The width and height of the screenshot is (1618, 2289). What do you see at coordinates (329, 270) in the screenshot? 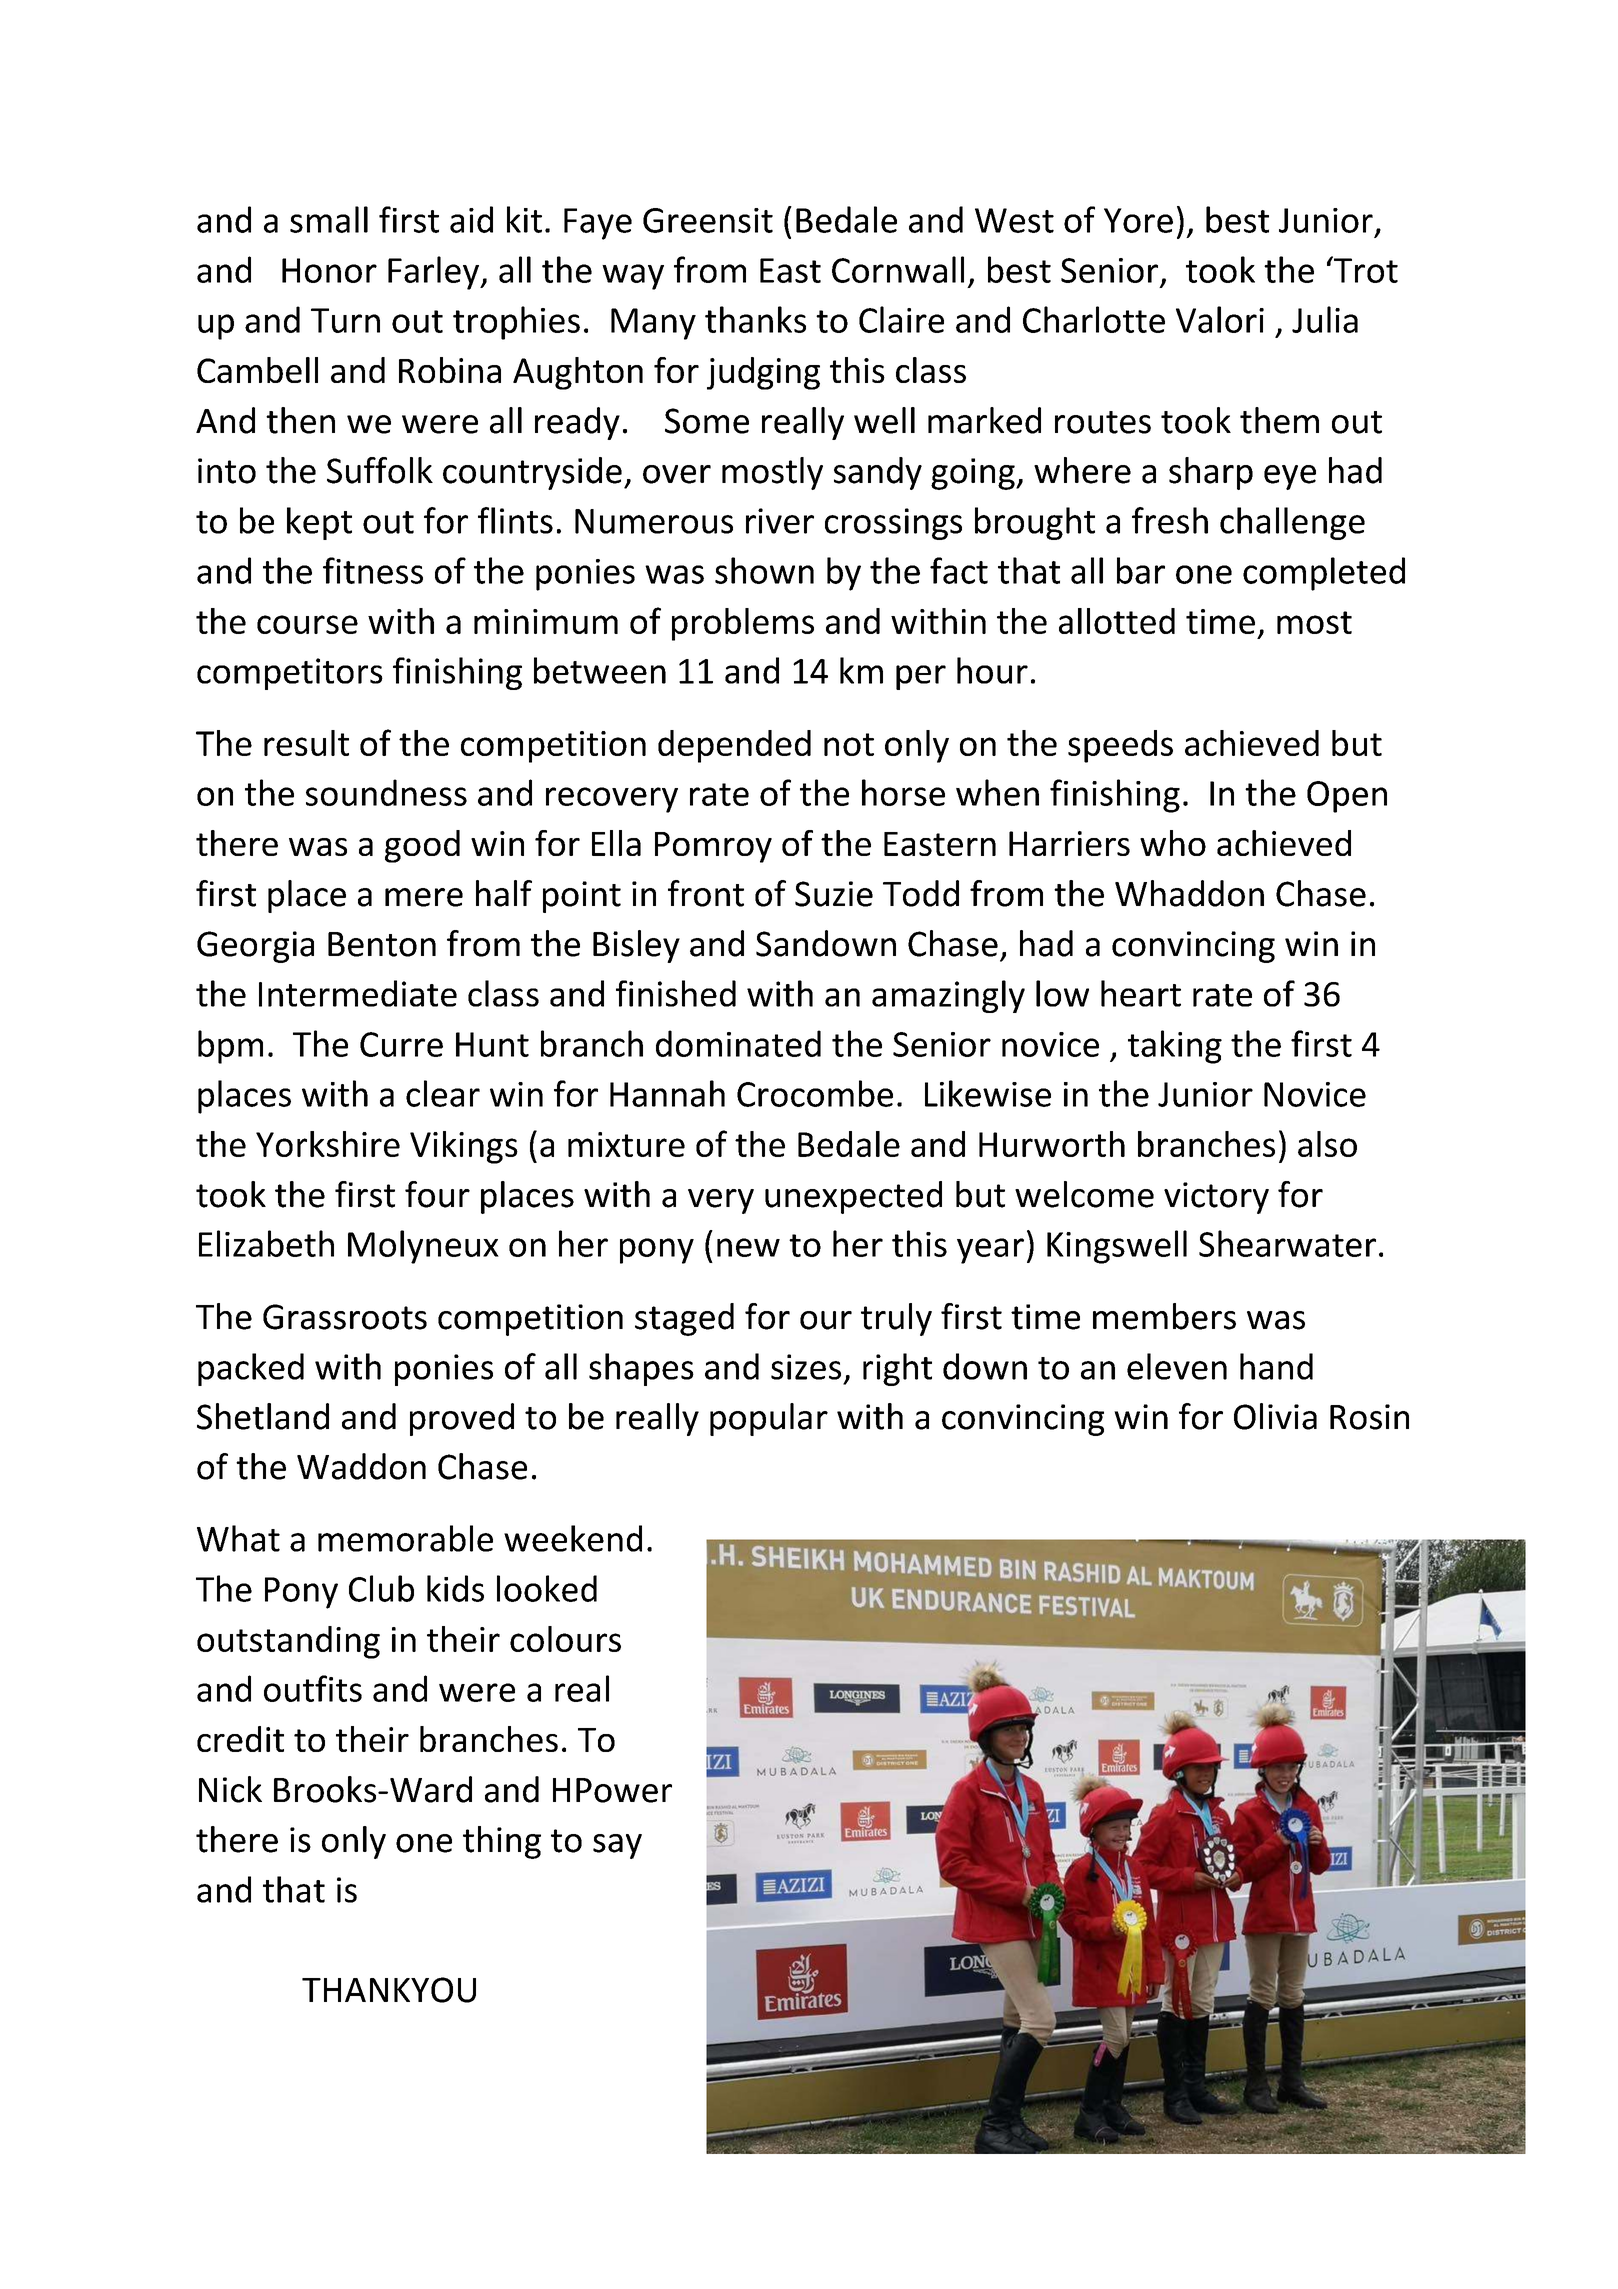
I see `Honor` at bounding box center [329, 270].
